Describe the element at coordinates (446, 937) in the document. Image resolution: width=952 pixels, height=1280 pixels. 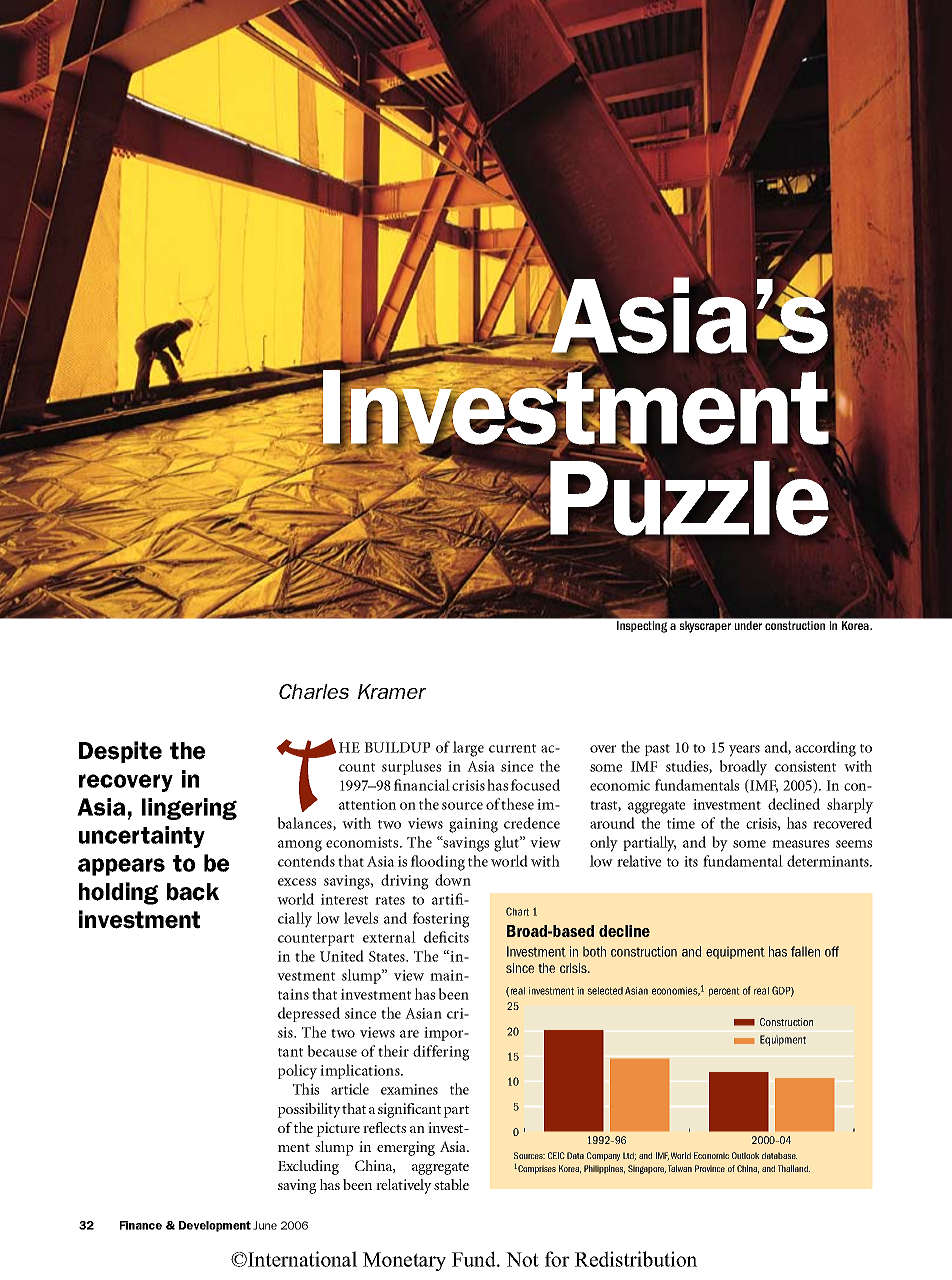
I see `deficits` at that location.
